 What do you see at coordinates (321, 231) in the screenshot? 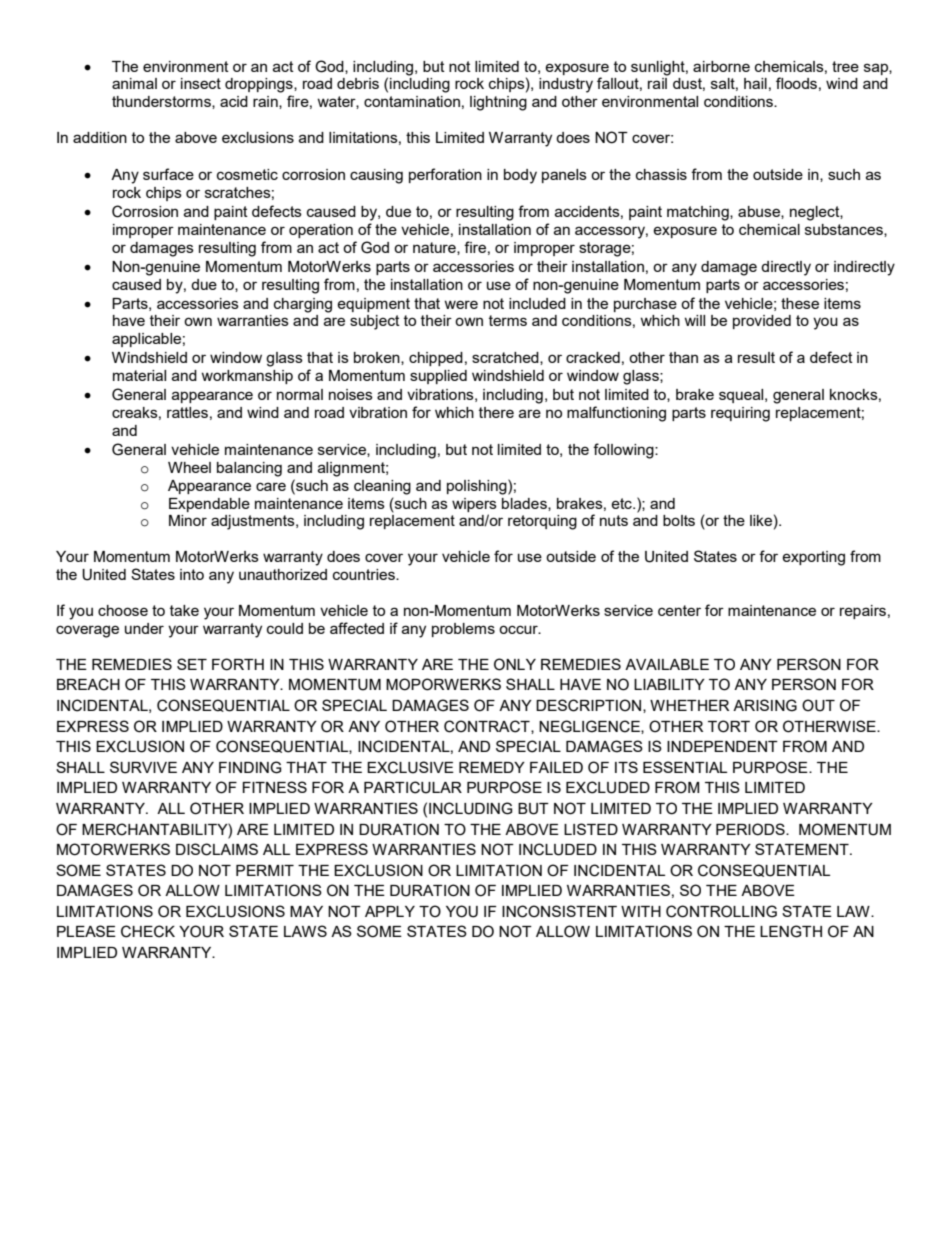
I see `operation` at bounding box center [321, 231].
